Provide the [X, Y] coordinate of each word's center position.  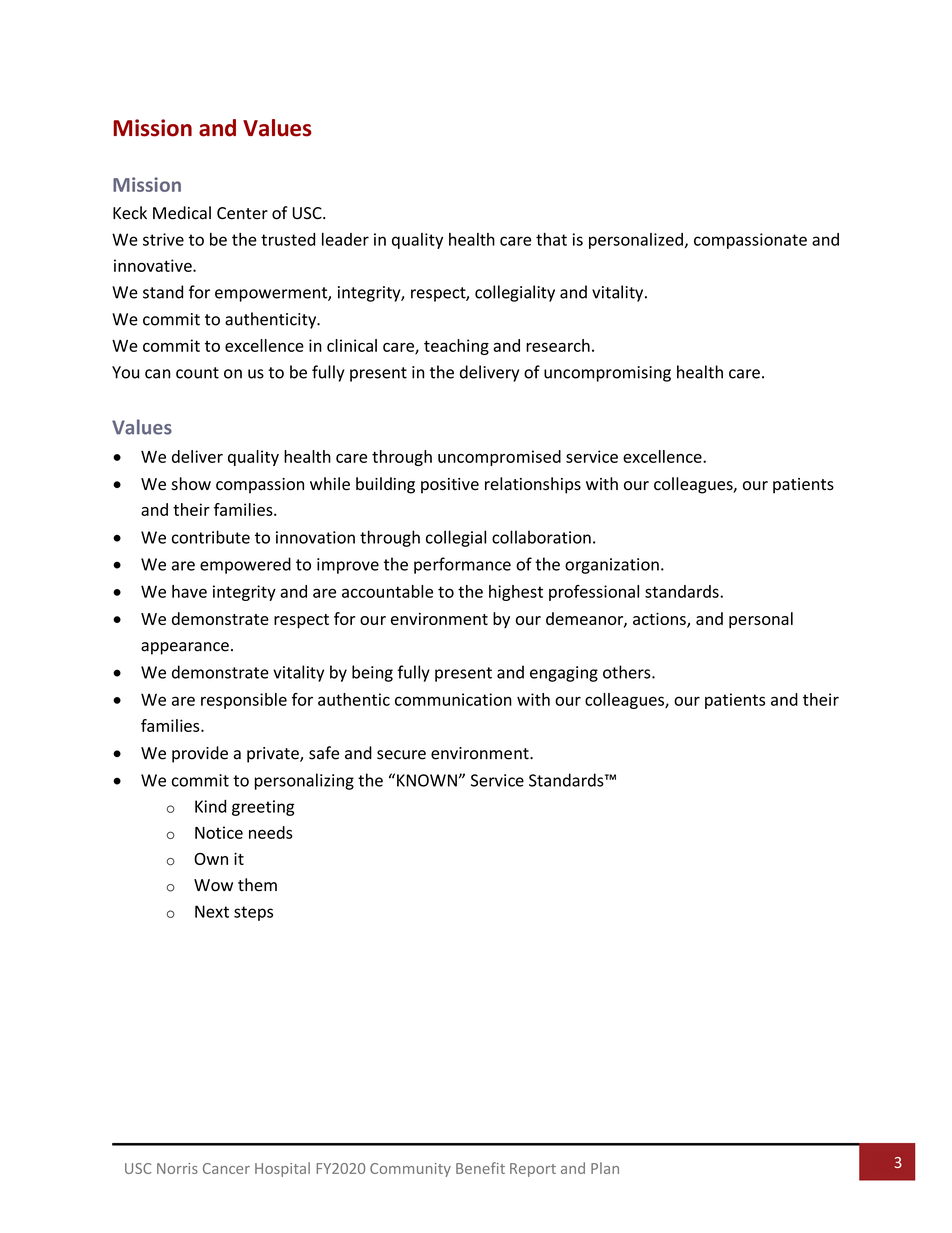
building [385, 485]
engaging [564, 674]
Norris [177, 1168]
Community [410, 1170]
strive [163, 239]
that [551, 239]
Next [212, 911]
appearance [185, 648]
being [372, 673]
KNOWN [427, 780]
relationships [533, 485]
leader [345, 239]
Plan [605, 1168]
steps [253, 913]
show [191, 484]
